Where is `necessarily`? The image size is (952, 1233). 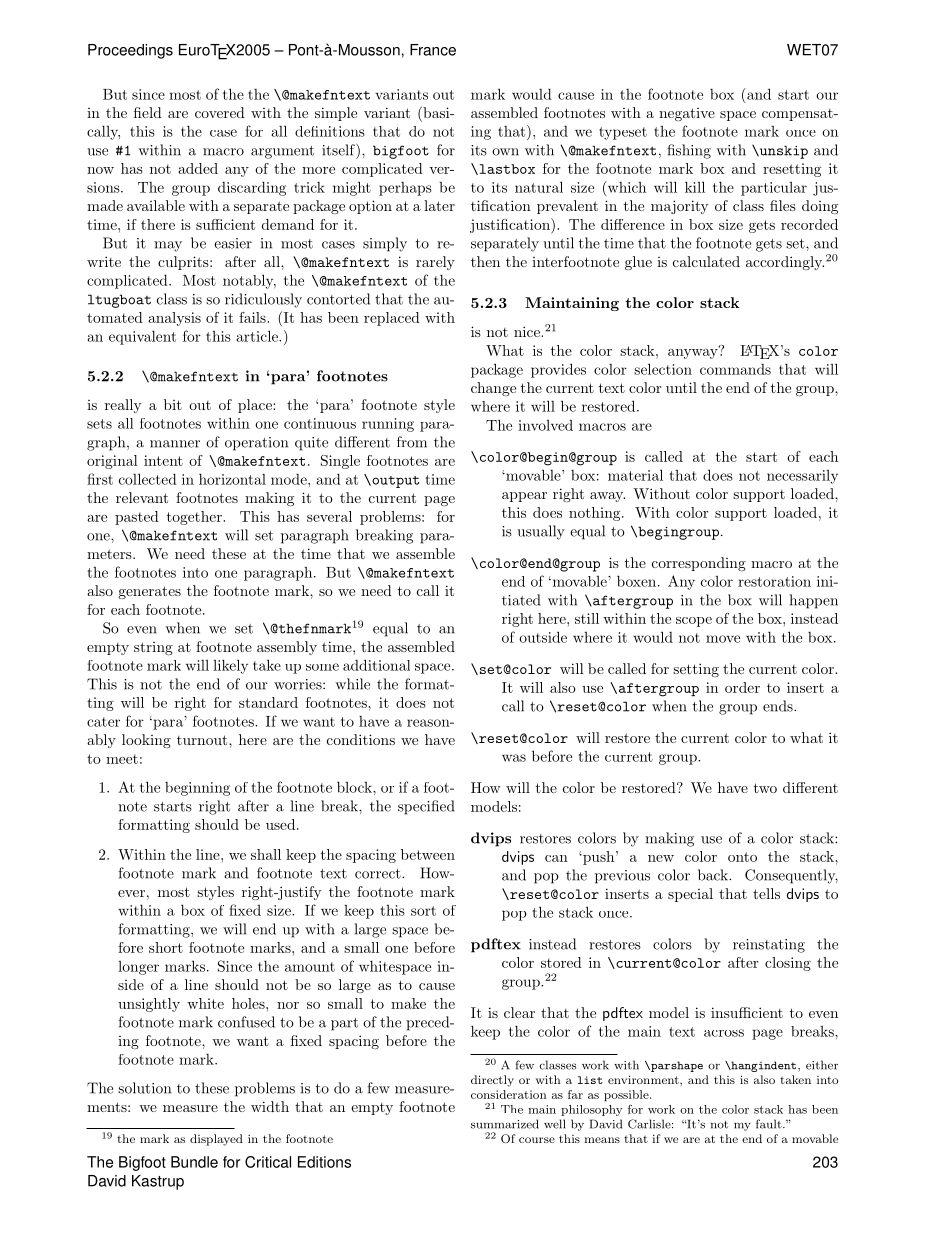 necessarily is located at coordinates (802, 477).
